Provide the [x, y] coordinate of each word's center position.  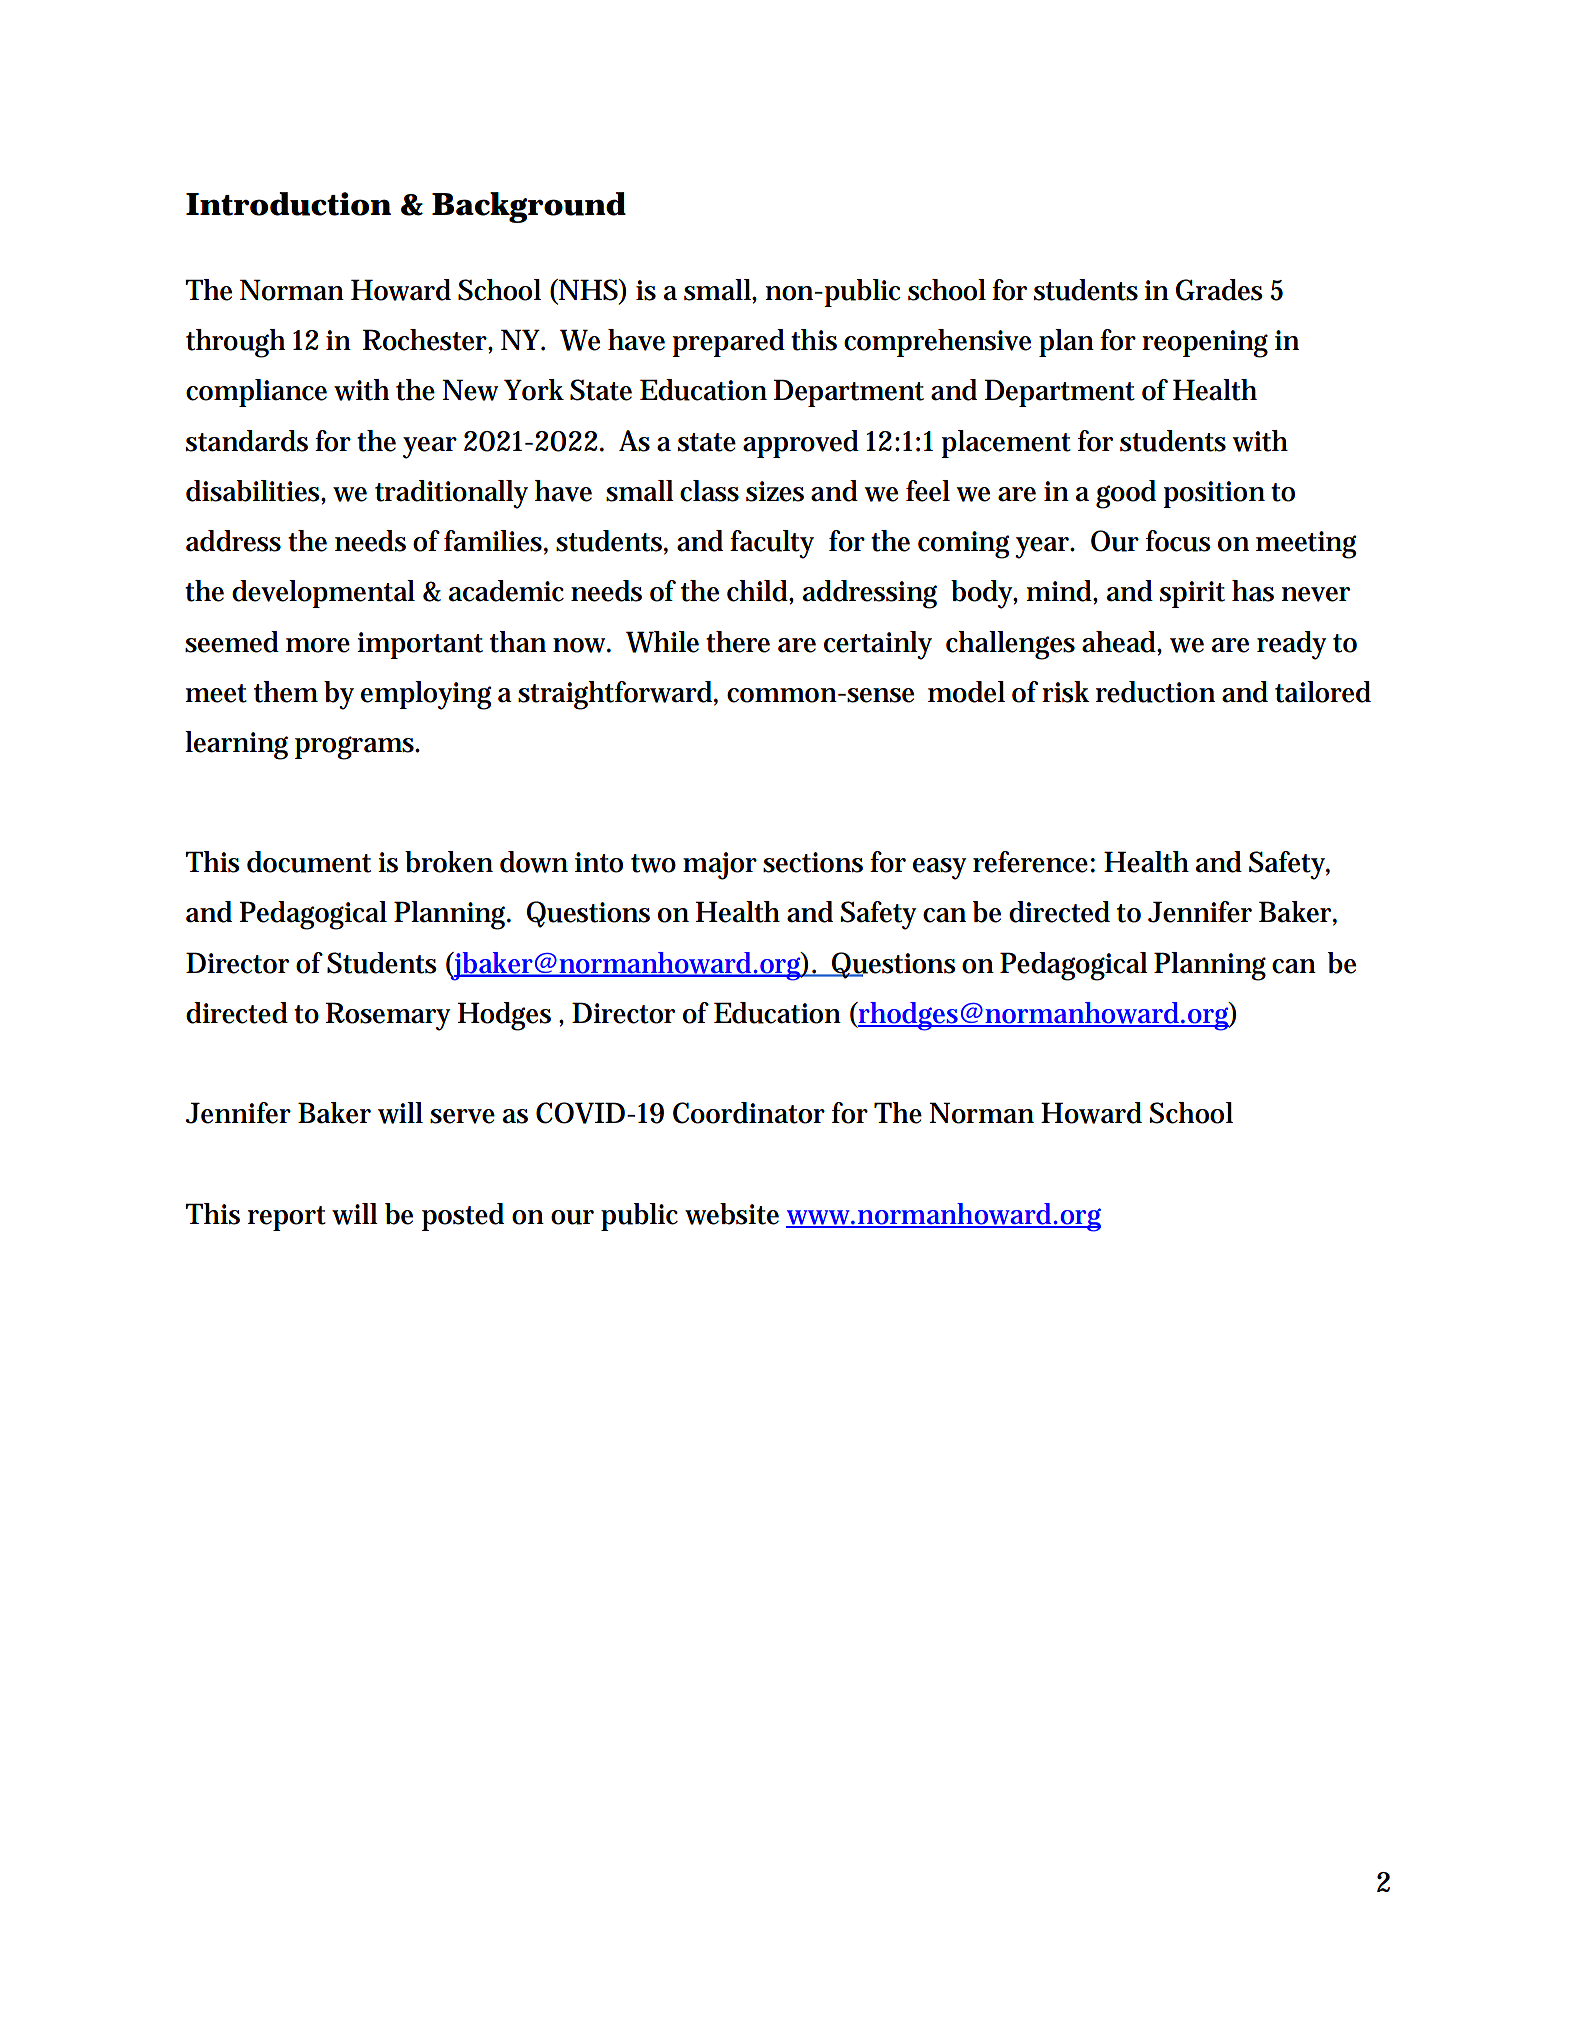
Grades [1219, 290]
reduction [1155, 692]
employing [426, 695]
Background [528, 207]
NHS [588, 290]
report [287, 1218]
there [738, 642]
